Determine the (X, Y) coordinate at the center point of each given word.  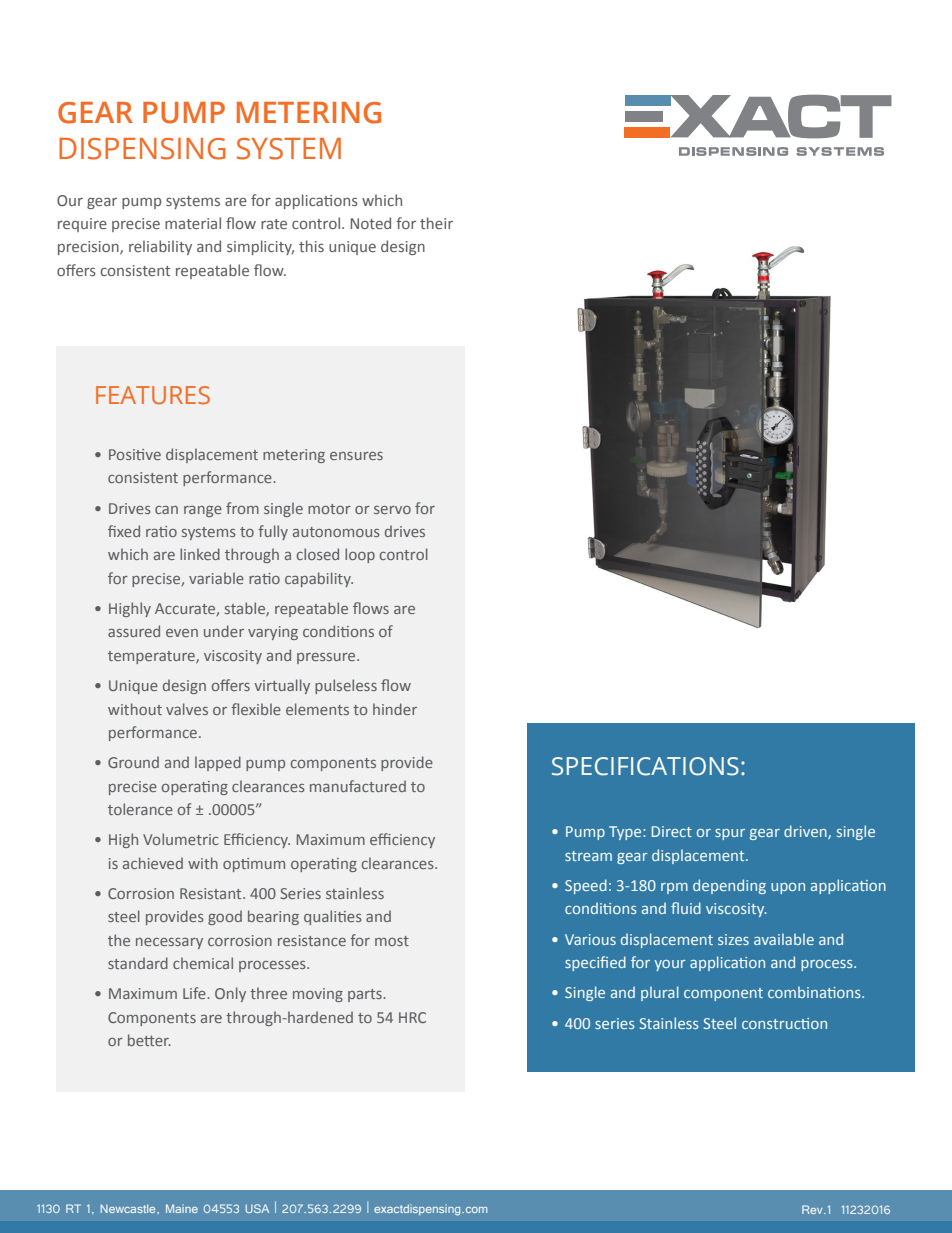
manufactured (358, 786)
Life (195, 993)
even (182, 633)
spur (730, 834)
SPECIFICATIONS (645, 766)
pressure (327, 658)
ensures (356, 456)
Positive (135, 454)
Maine (182, 1208)
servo (392, 510)
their (436, 223)
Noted (370, 223)
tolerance (140, 809)
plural (660, 993)
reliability (160, 247)
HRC (412, 1017)
